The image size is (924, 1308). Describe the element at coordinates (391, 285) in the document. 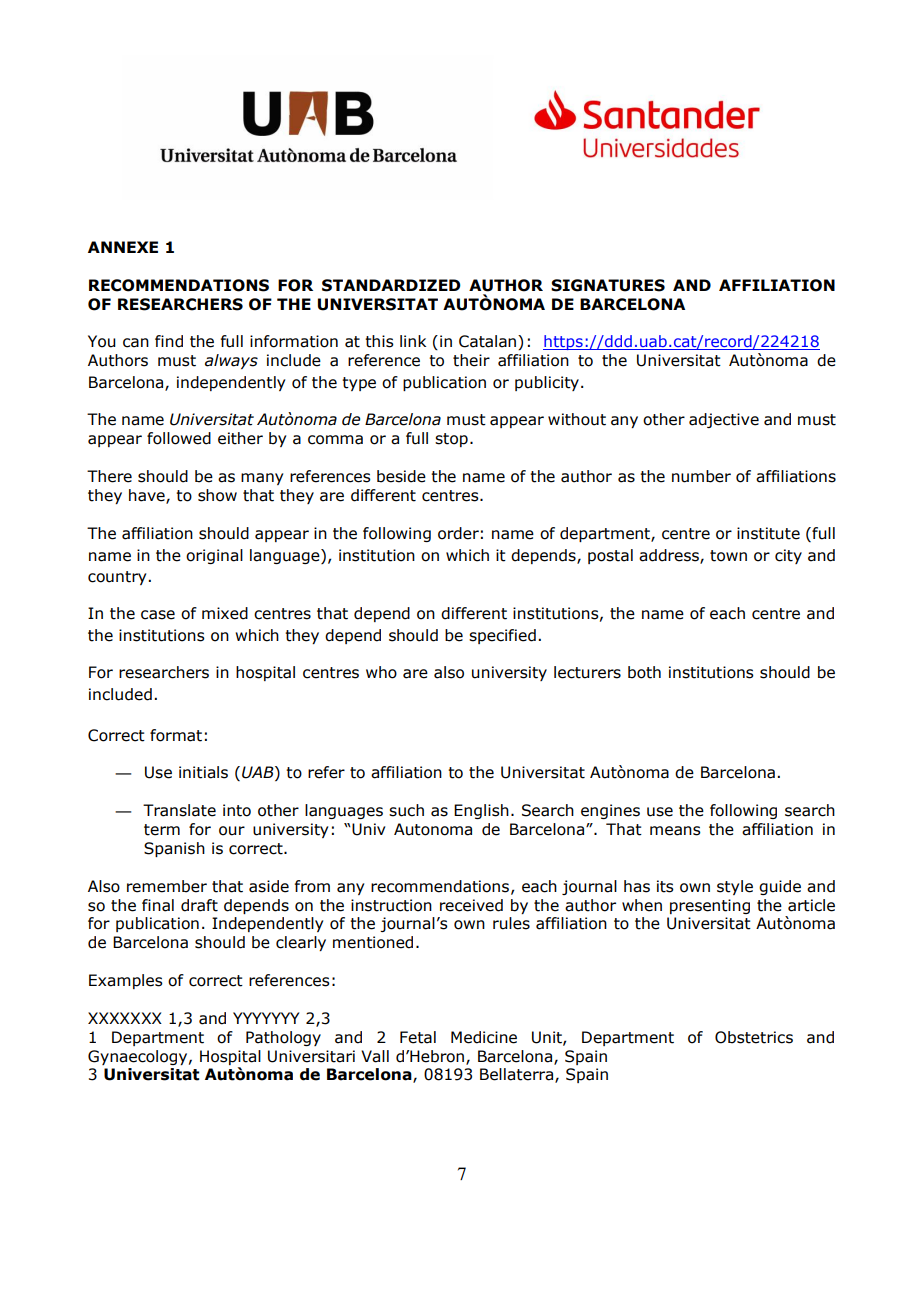

I see `STANDARDIZED` at that location.
